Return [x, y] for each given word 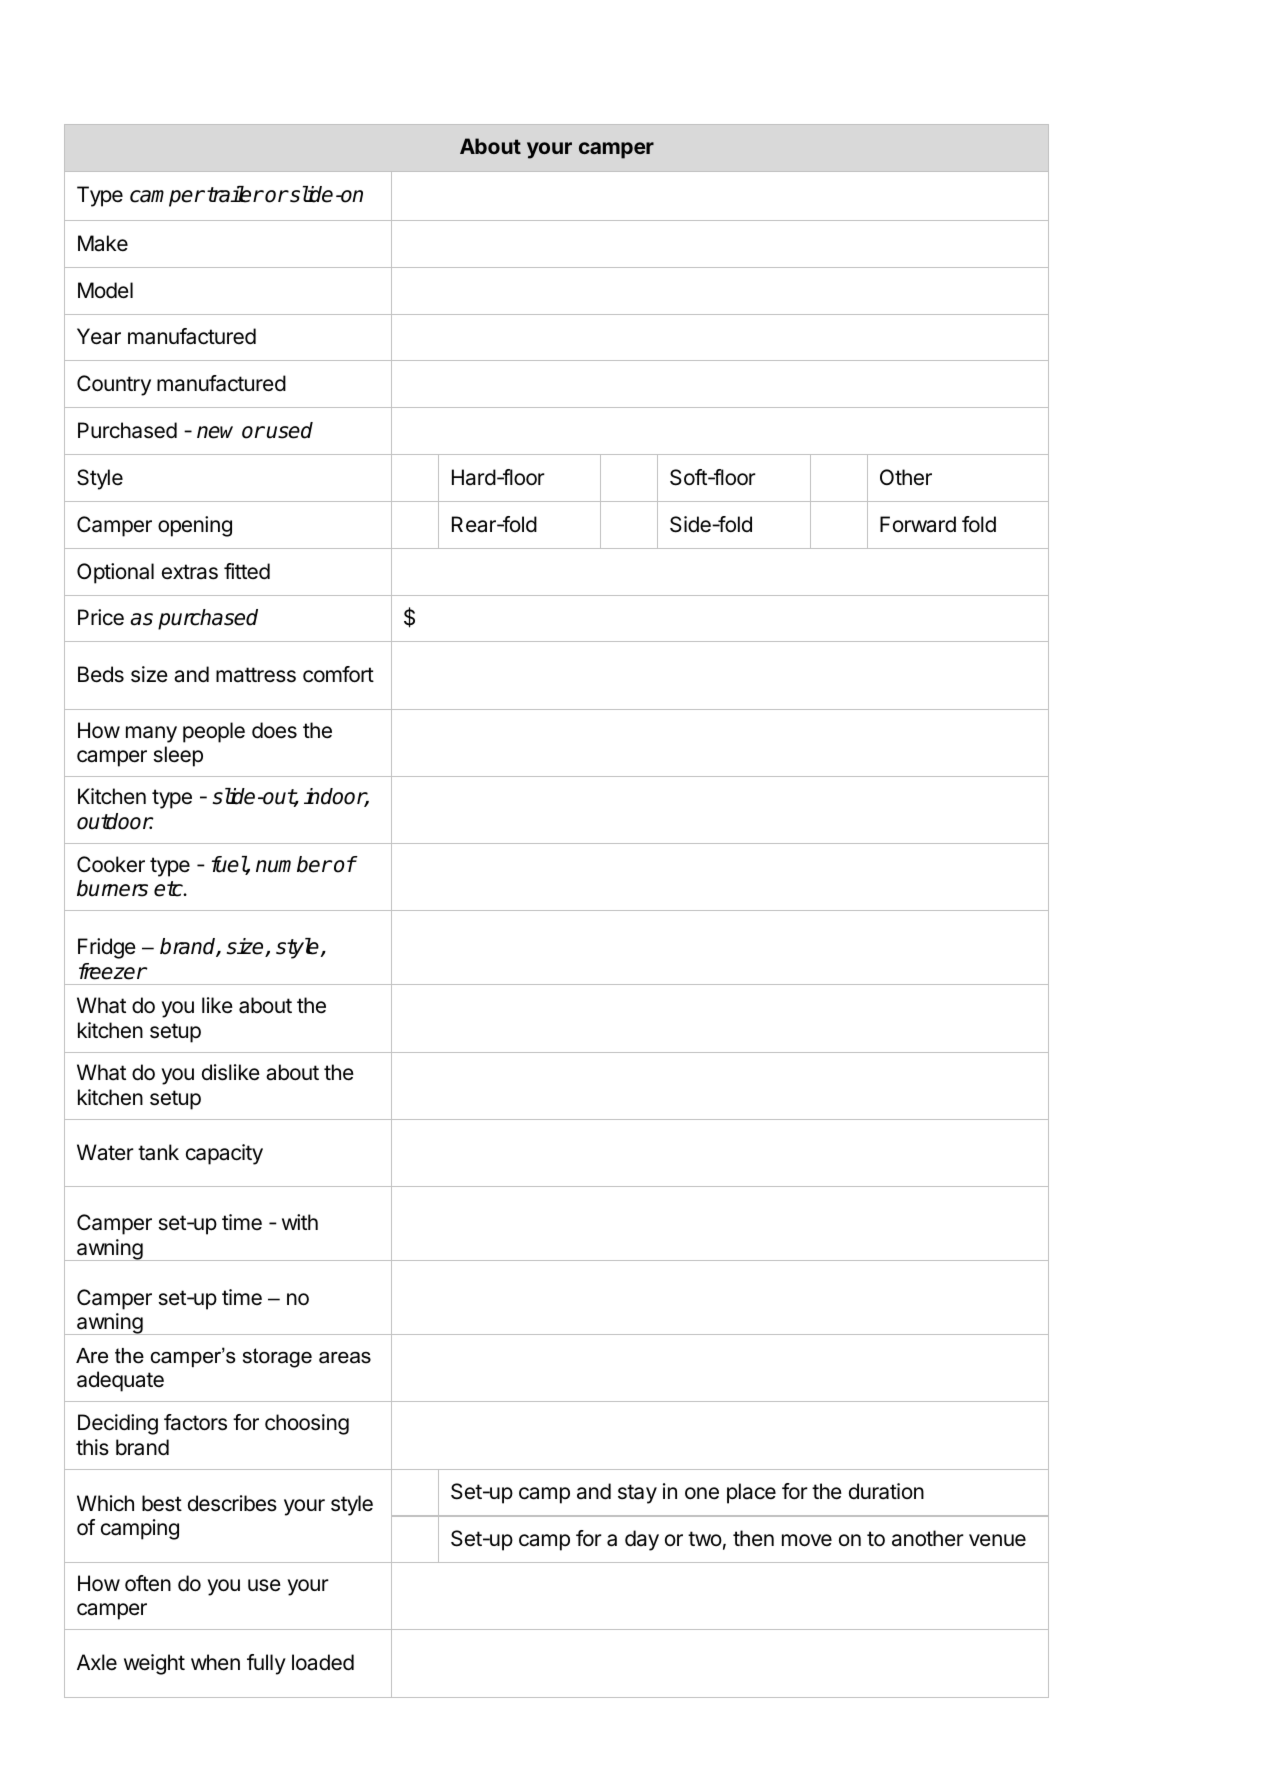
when [215, 1662]
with [300, 1222]
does [274, 730]
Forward [918, 524]
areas [345, 1358]
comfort [338, 674]
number [294, 864]
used [290, 430]
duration [886, 1491]
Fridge [107, 948]
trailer [235, 194]
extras [190, 572]
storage [277, 1358]
